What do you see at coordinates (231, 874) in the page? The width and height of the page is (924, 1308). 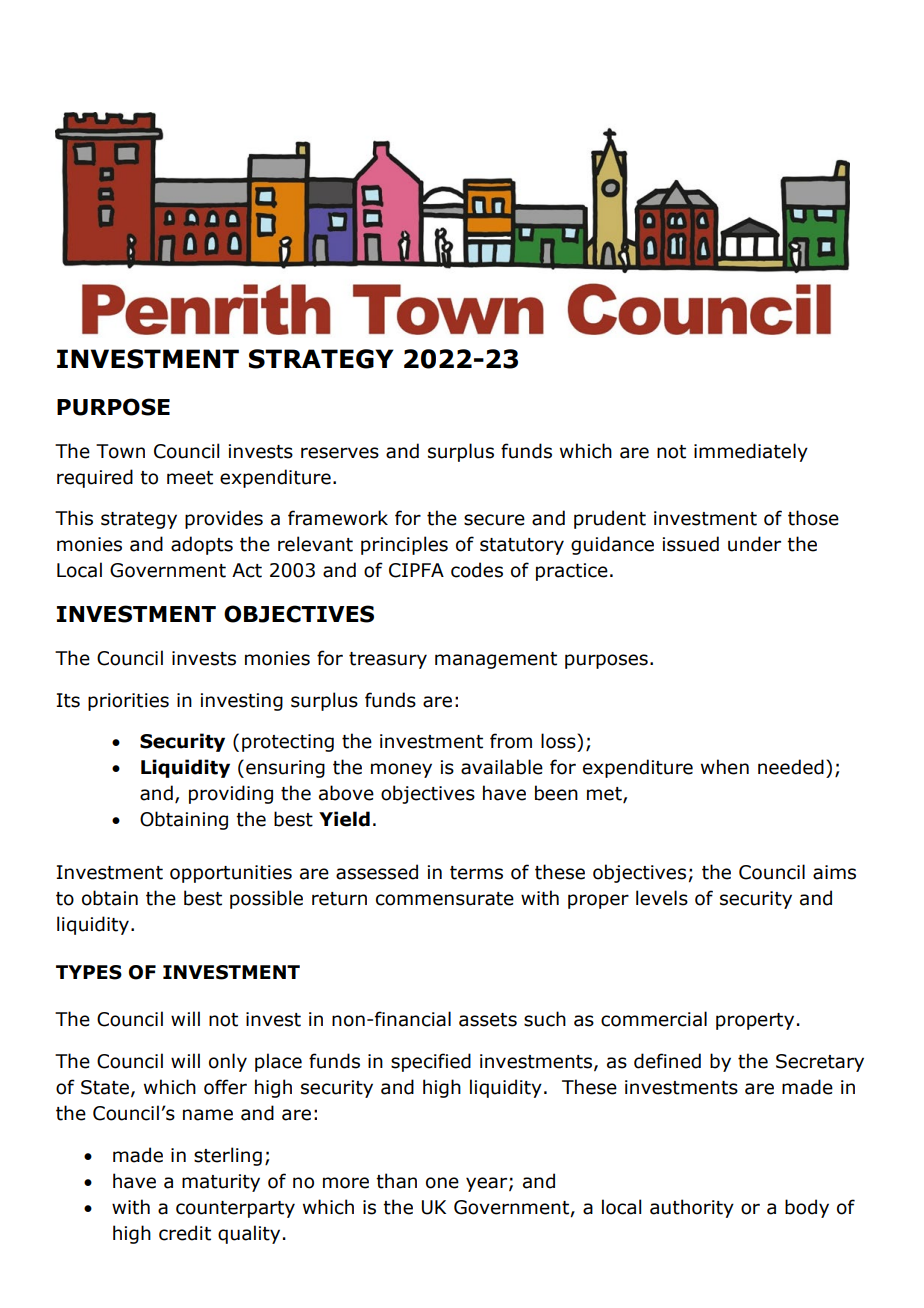 I see `opportunities` at bounding box center [231, 874].
